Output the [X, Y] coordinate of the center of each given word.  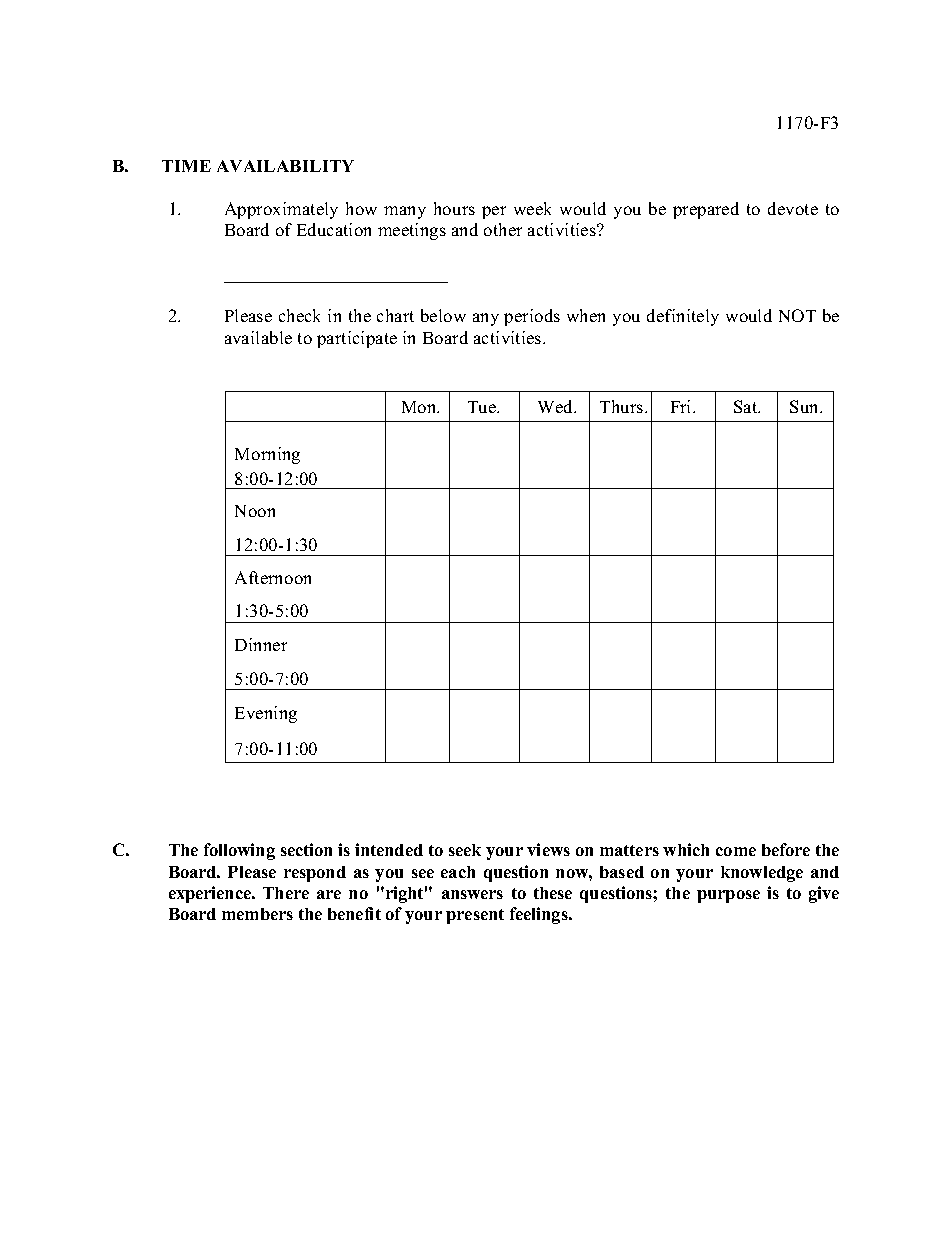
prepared [706, 210]
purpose [728, 896]
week [532, 208]
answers [472, 894]
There [286, 893]
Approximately [281, 210]
